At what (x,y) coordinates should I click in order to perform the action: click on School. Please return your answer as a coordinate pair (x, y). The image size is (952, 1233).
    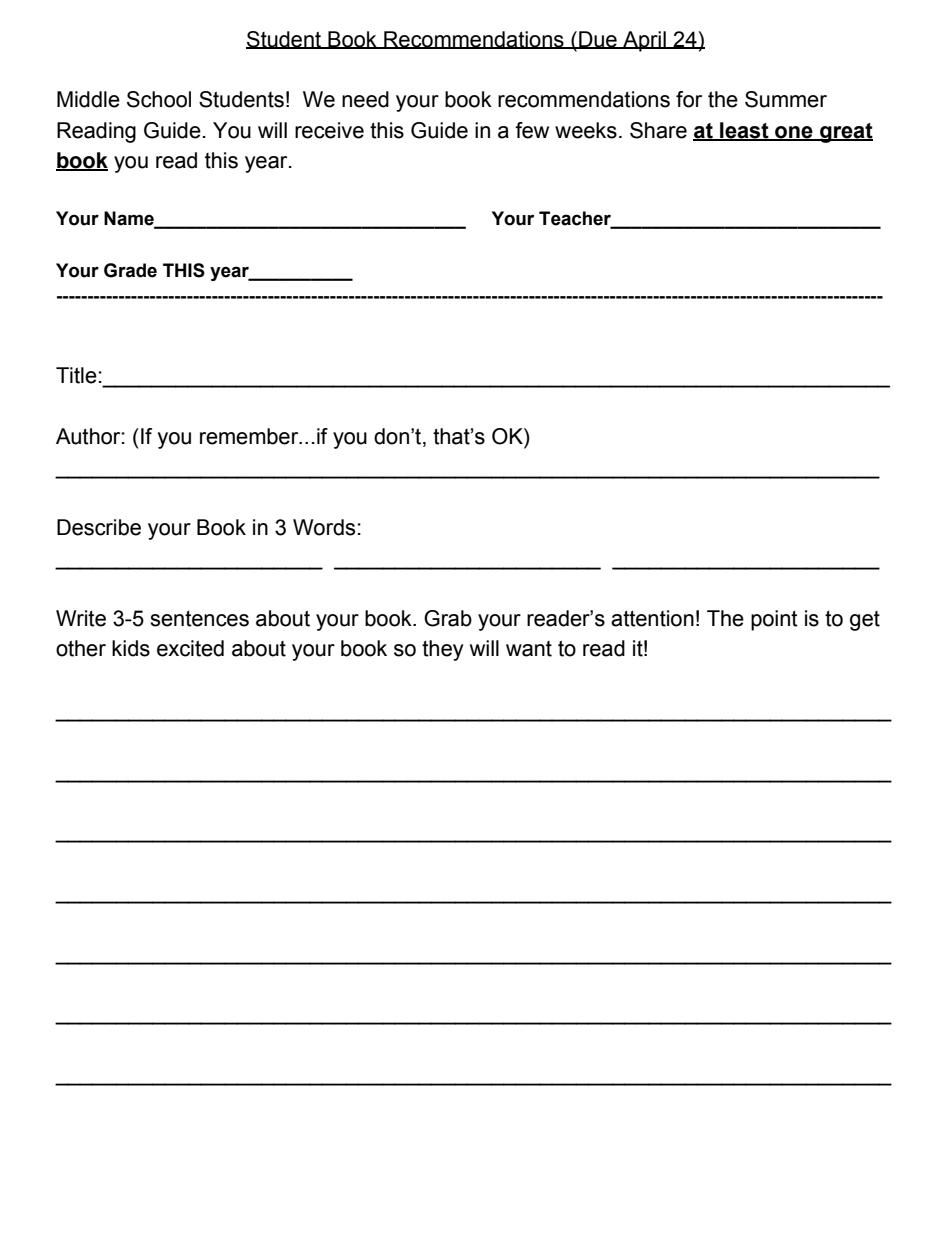
    Looking at the image, I should click on (159, 99).
